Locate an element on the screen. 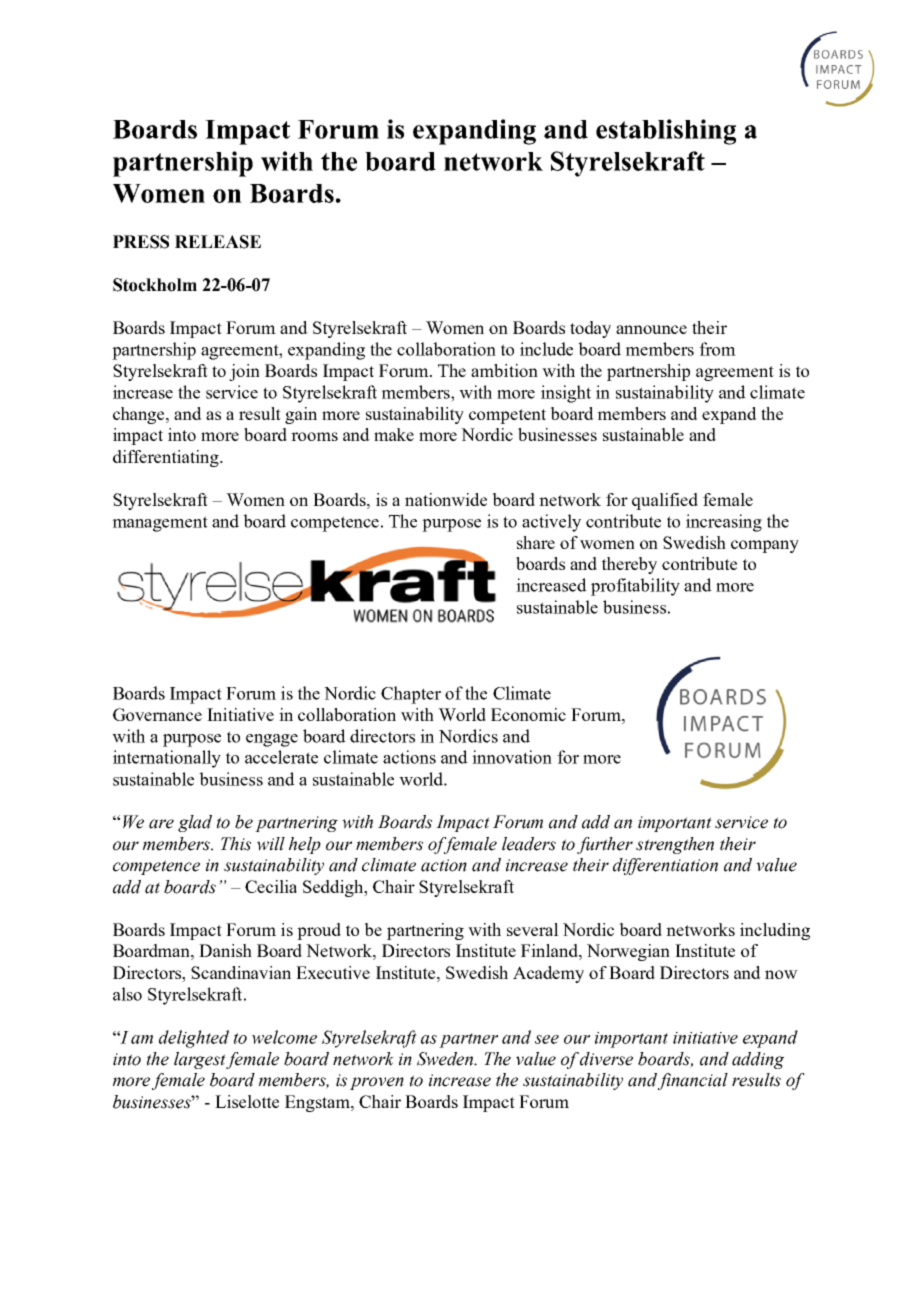 The image size is (924, 1308). profitability is located at coordinates (635, 587).
